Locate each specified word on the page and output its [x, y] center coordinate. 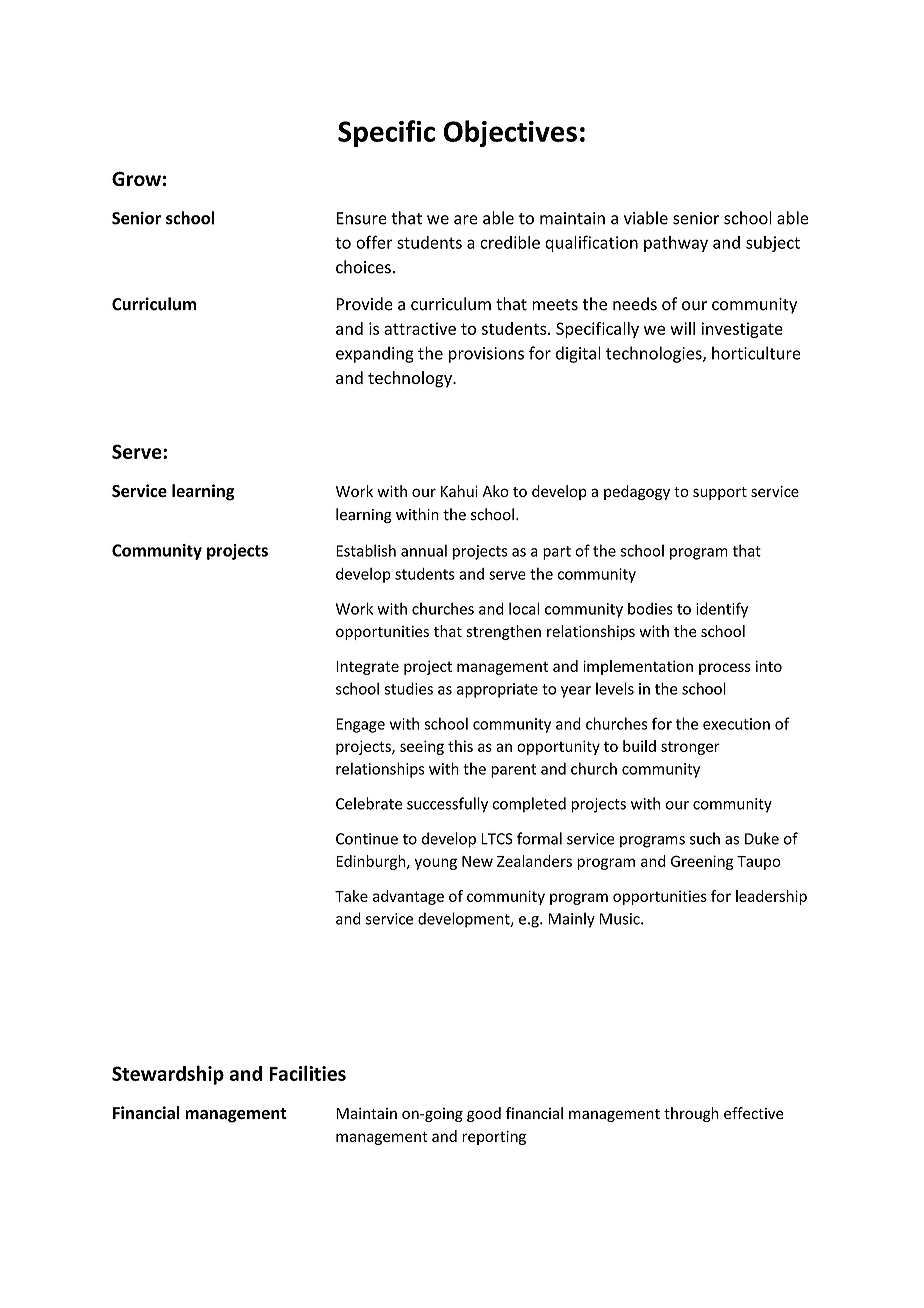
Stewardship [168, 1075]
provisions [486, 355]
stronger [690, 748]
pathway [676, 244]
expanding [375, 354]
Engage [360, 725]
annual [424, 550]
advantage [408, 897]
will [682, 328]
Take [351, 896]
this [460, 746]
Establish [366, 550]
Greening [702, 862]
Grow [136, 178]
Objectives [510, 133]
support [720, 493]
